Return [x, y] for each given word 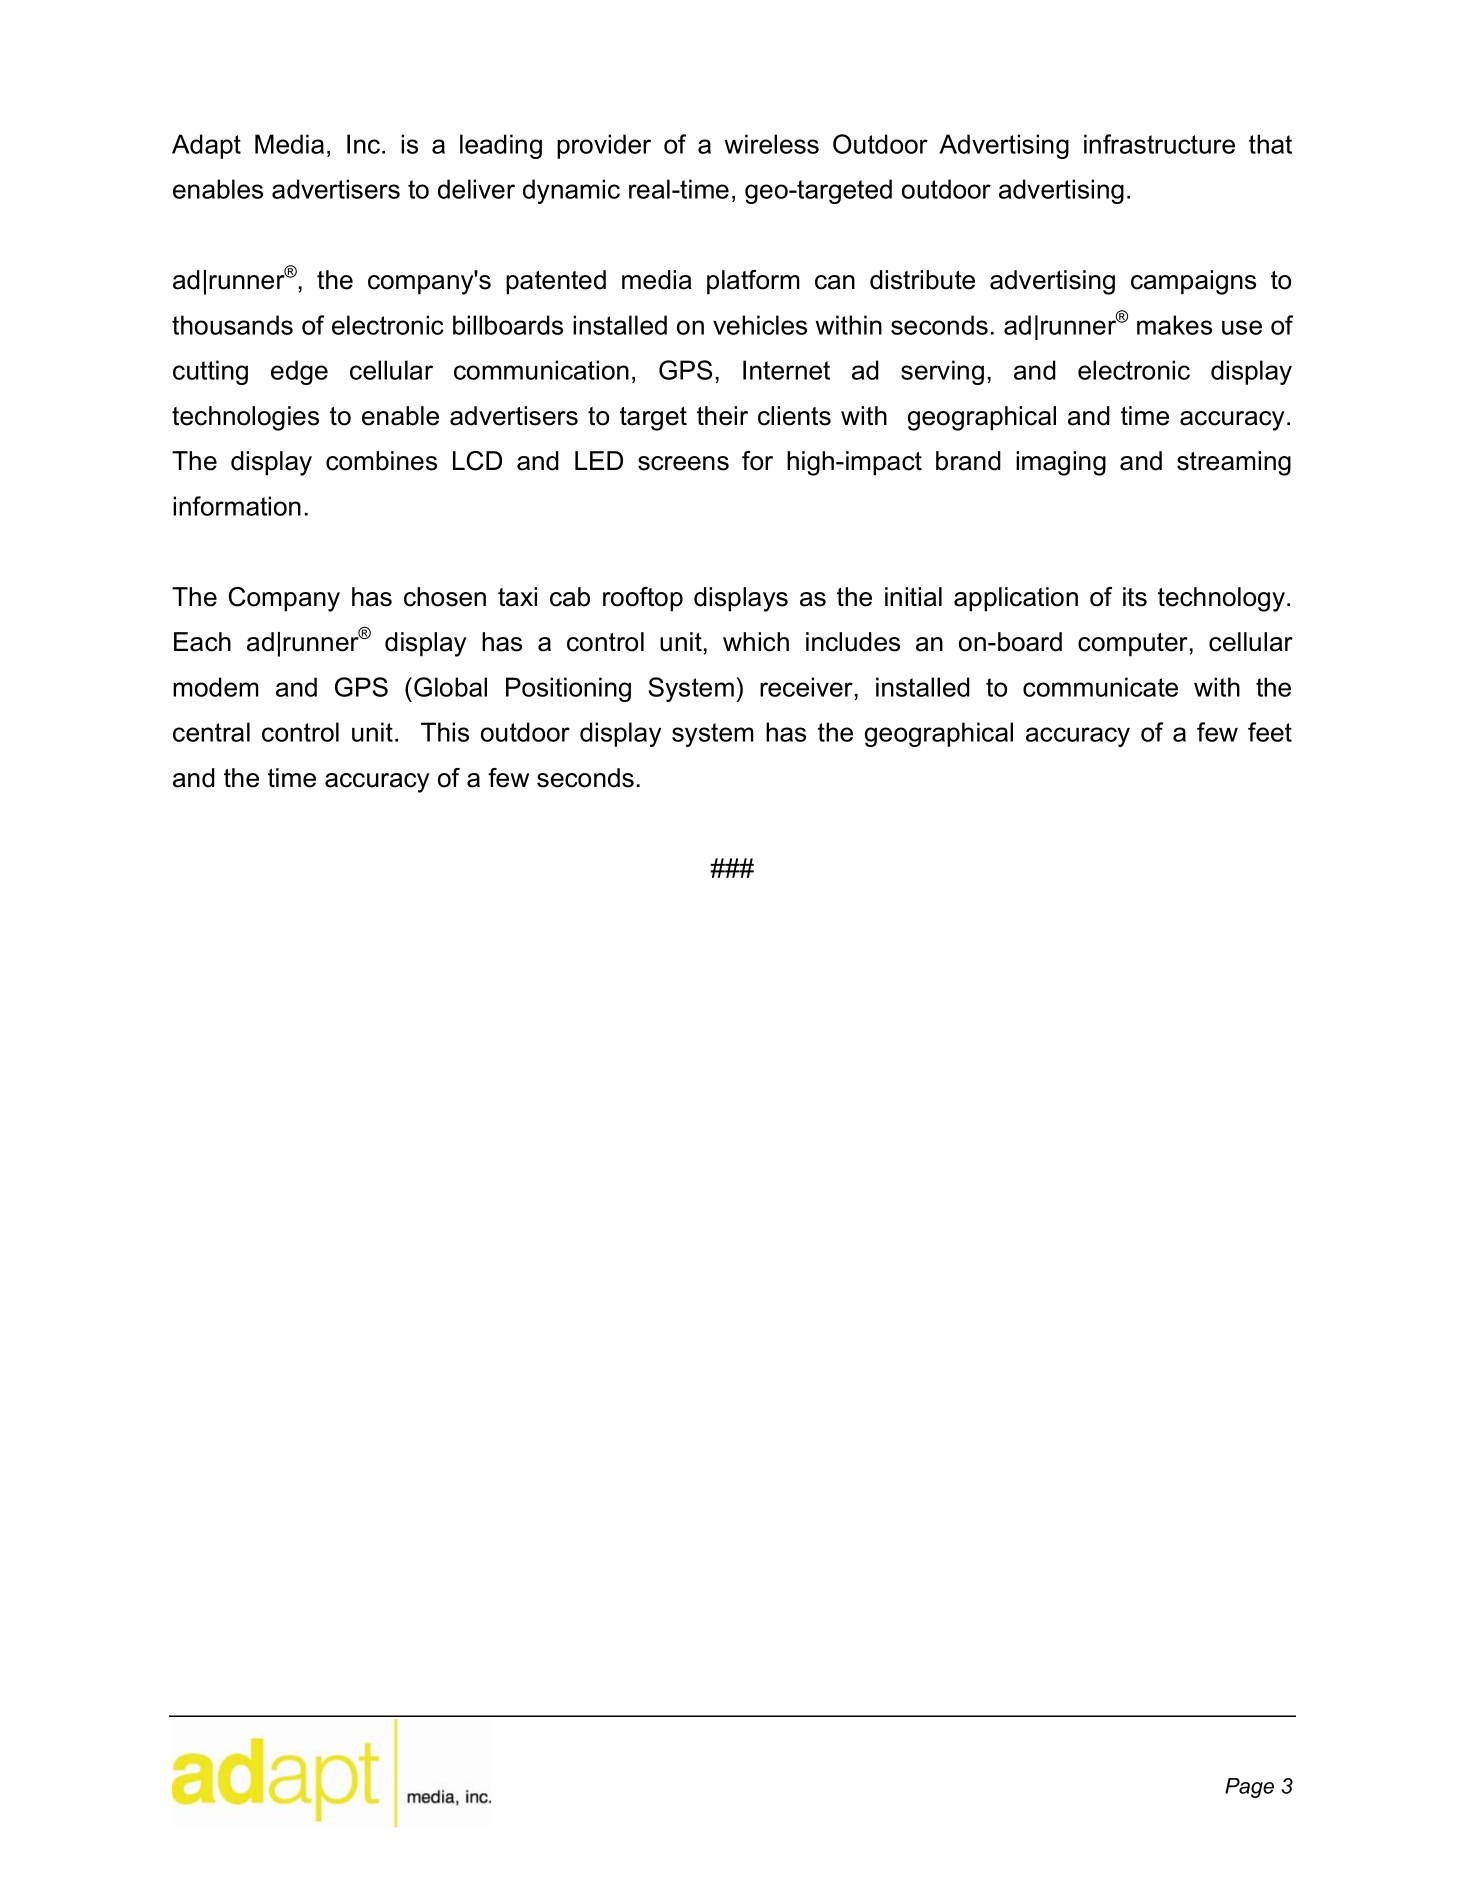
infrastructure [1159, 144]
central [211, 732]
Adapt [206, 146]
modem [216, 687]
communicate [1100, 687]
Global [450, 687]
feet [1270, 732]
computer [1133, 645]
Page [1249, 1788]
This [445, 732]
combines [381, 461]
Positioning [568, 689]
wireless [771, 144]
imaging [1061, 463]
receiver [806, 687]
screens [683, 463]
